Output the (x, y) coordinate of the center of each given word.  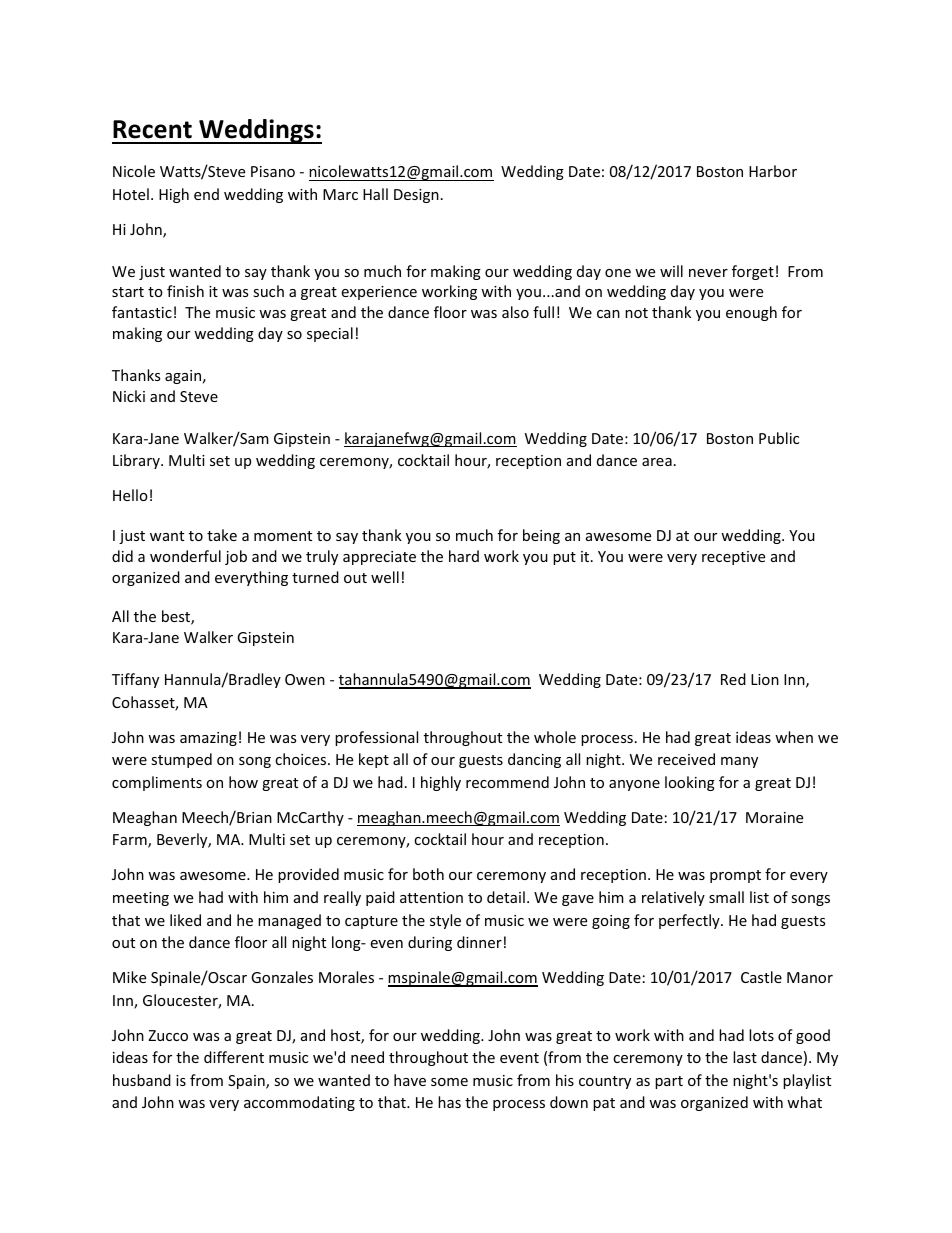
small (726, 897)
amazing (208, 739)
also (515, 312)
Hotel (131, 194)
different (234, 1057)
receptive (733, 558)
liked (185, 920)
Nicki (129, 396)
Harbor (773, 171)
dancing (534, 760)
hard (464, 556)
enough (751, 313)
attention (431, 897)
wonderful (185, 556)
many (739, 762)
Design (416, 196)
